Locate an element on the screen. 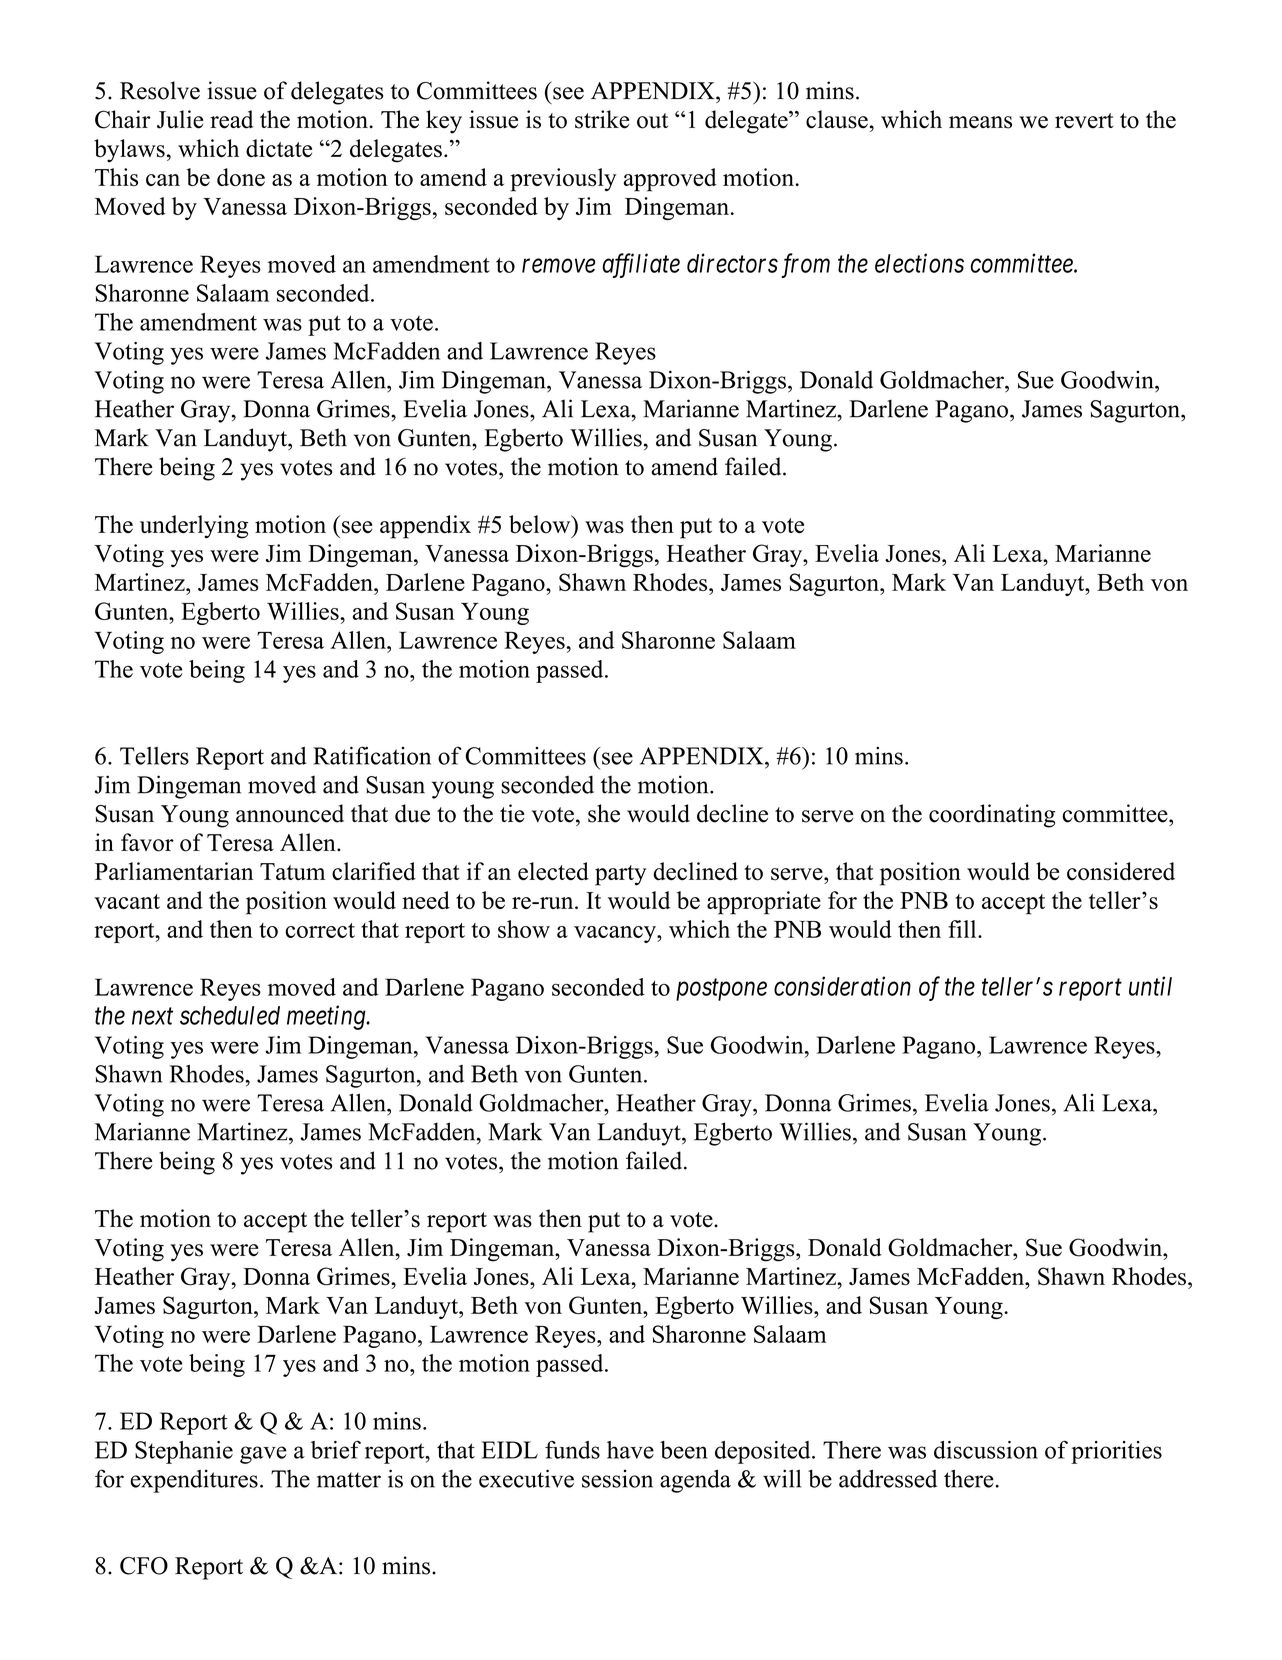 This screenshot has height=1660, width=1282. read is located at coordinates (231, 119).
